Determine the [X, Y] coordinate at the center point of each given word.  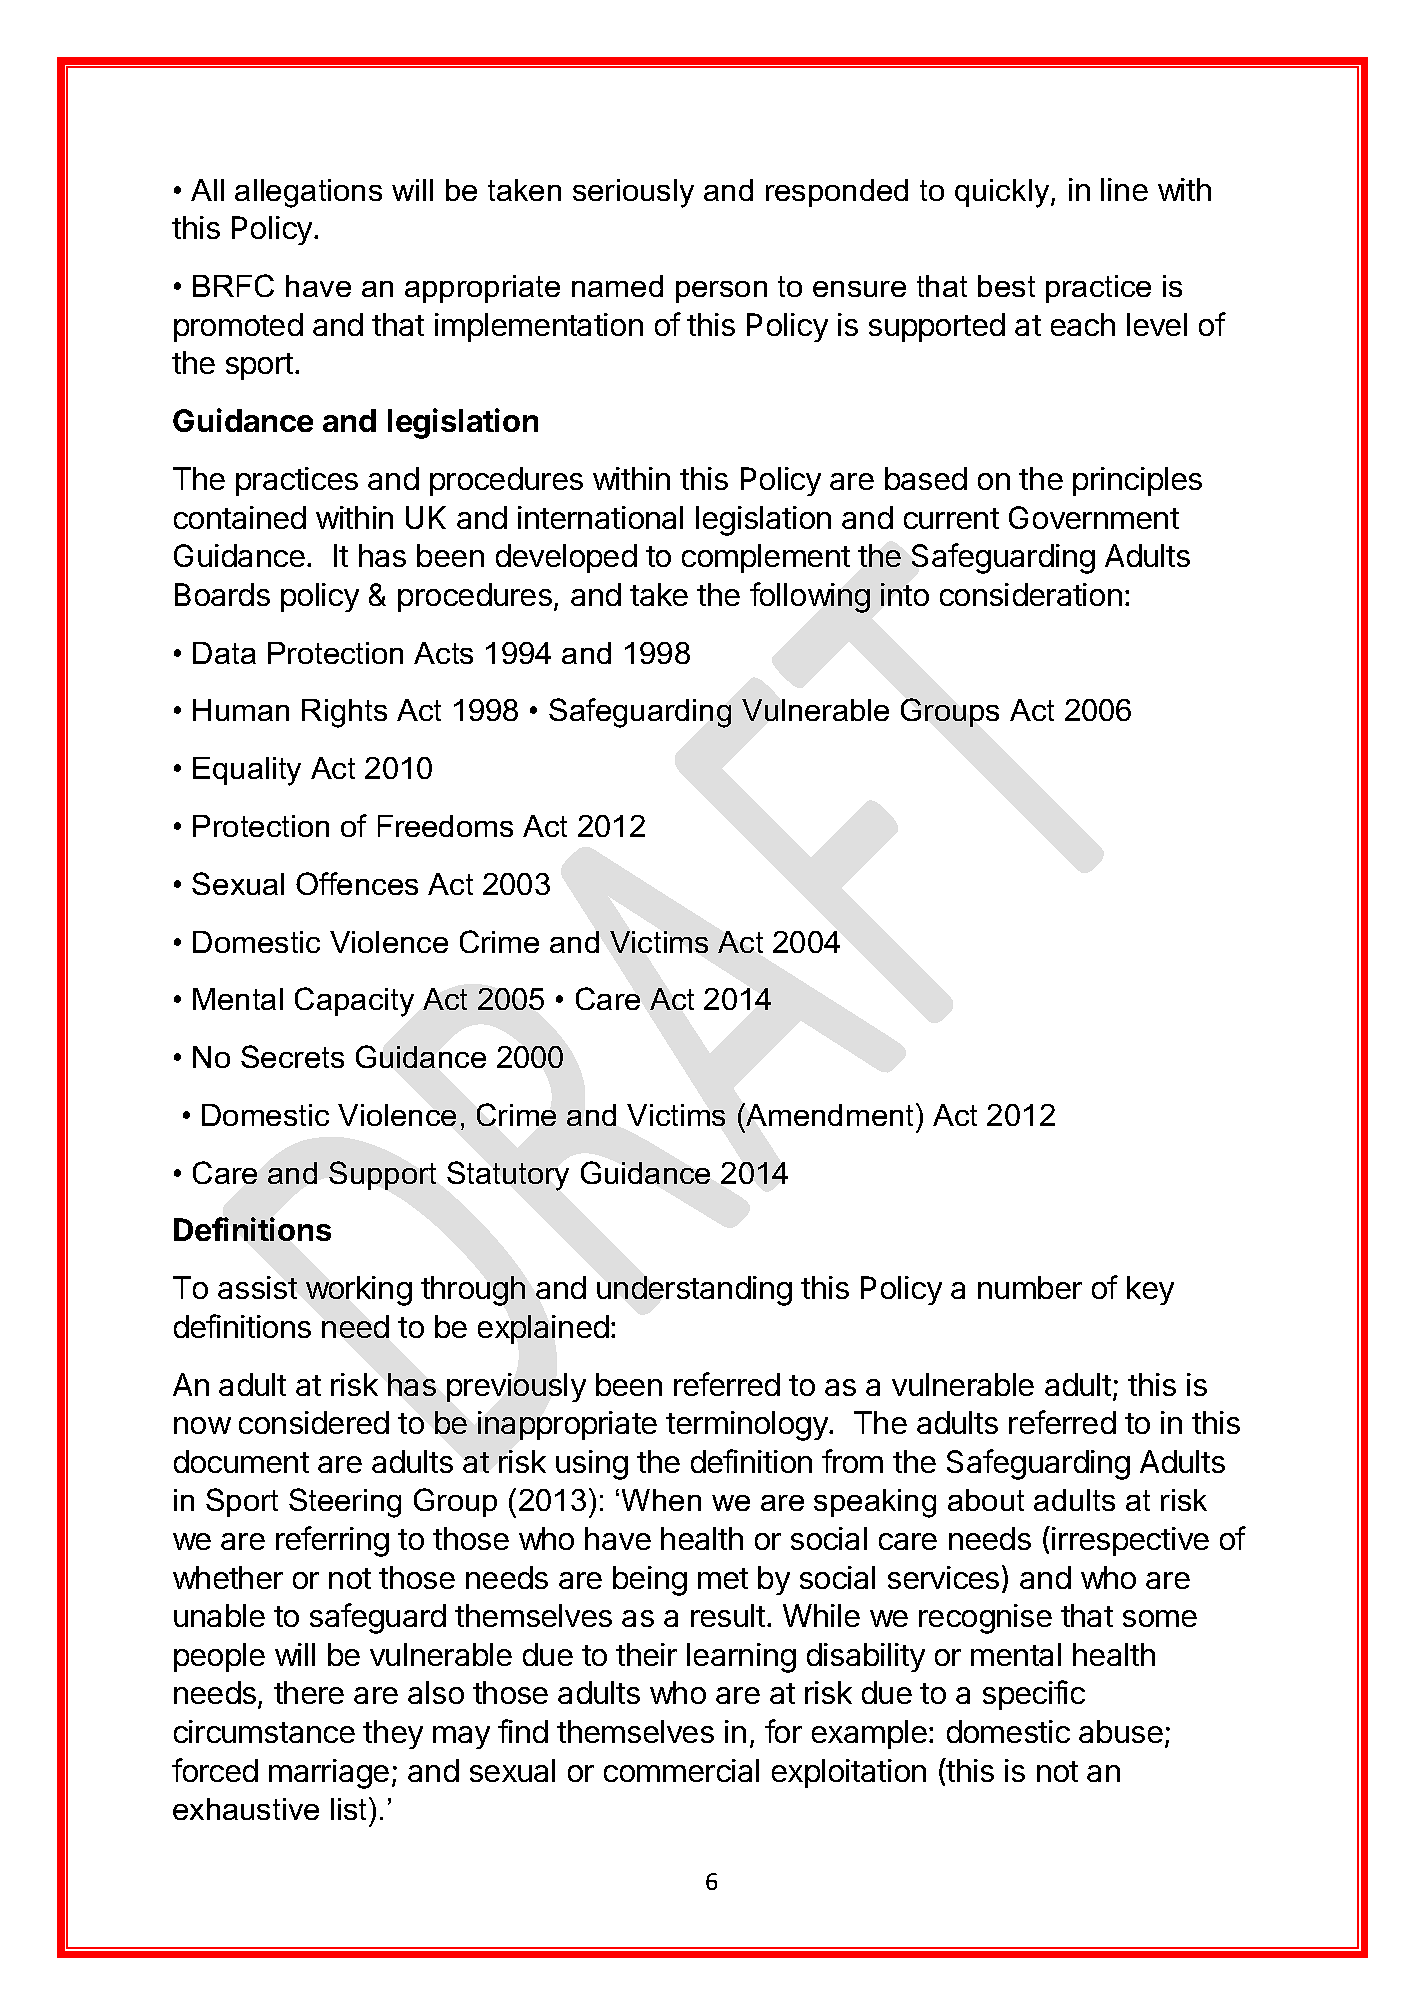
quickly [1003, 193]
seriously [633, 193]
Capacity [354, 1002]
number [1030, 1287]
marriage [329, 1774]
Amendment [828, 1114]
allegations [308, 193]
